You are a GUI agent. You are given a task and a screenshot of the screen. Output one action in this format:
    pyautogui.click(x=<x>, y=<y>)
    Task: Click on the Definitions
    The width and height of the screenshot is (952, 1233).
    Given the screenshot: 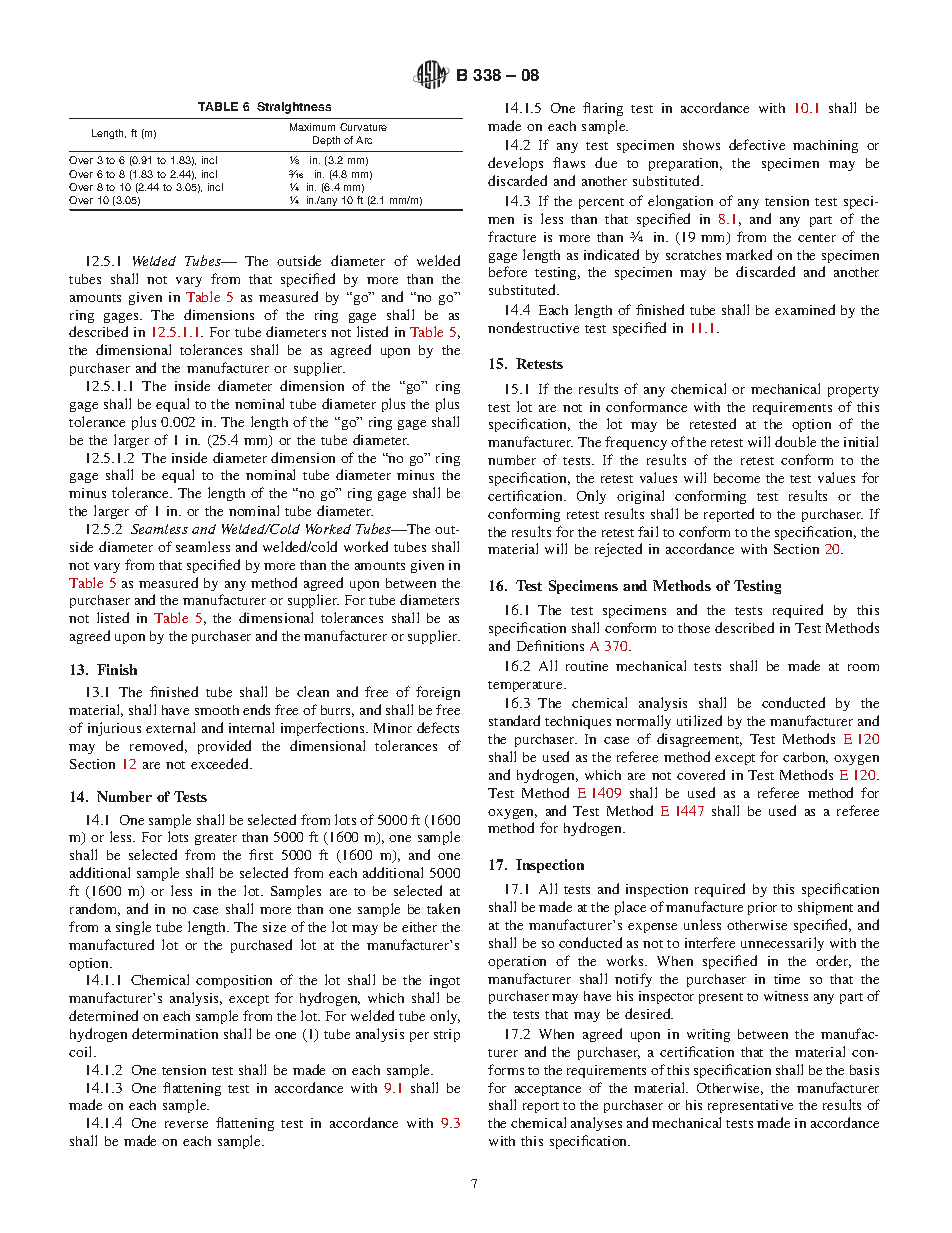 What is the action you would take?
    pyautogui.click(x=550, y=645)
